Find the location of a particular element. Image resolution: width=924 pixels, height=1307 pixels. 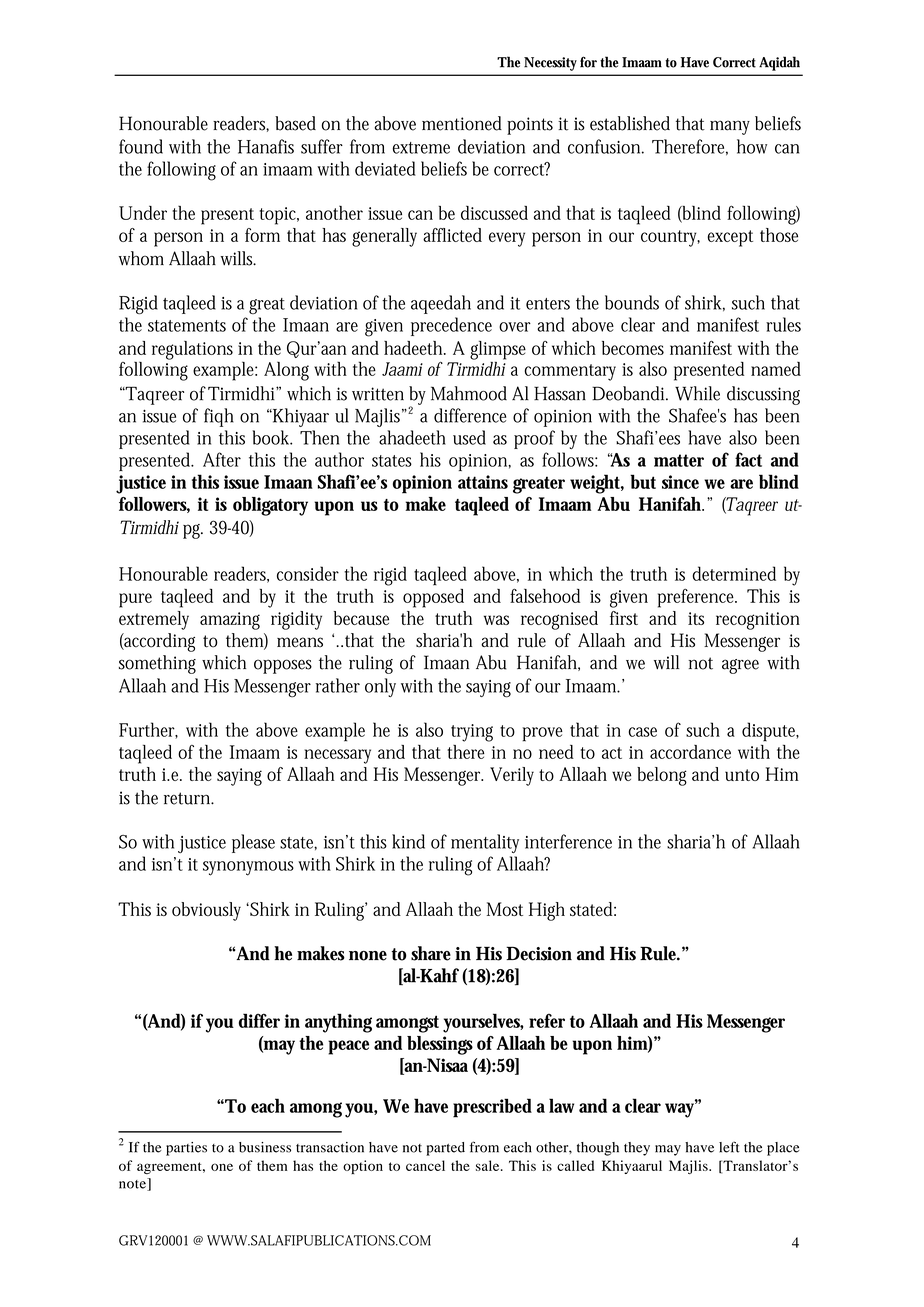

mentality is located at coordinates (485, 843).
